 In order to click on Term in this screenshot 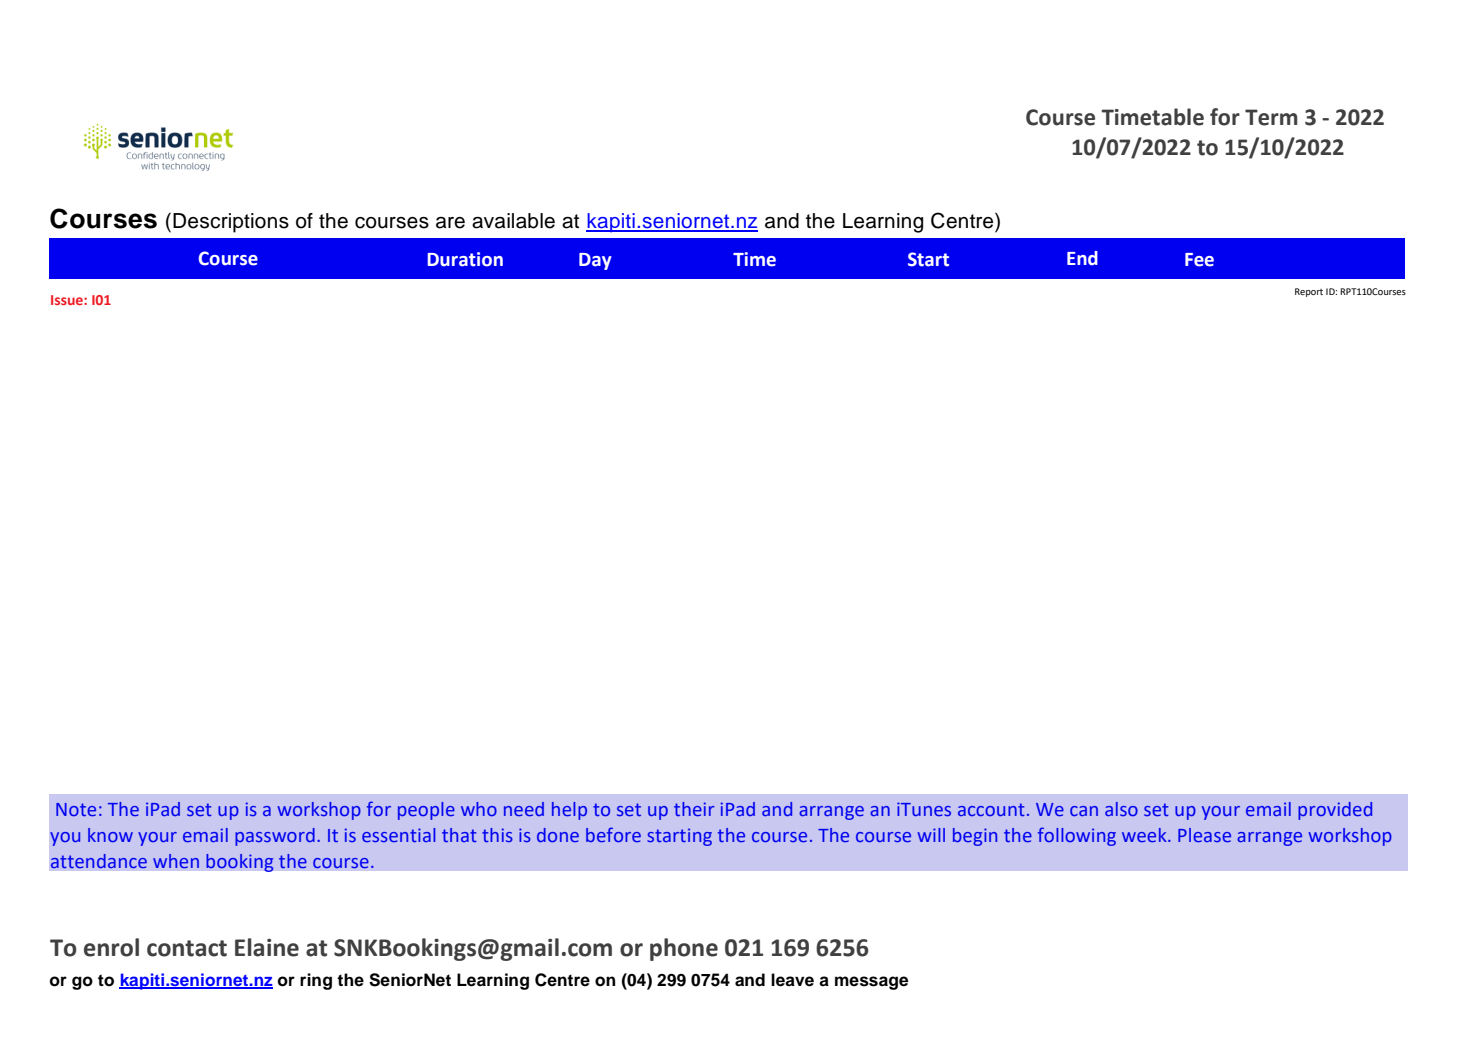, I will do `click(1271, 117)`.
